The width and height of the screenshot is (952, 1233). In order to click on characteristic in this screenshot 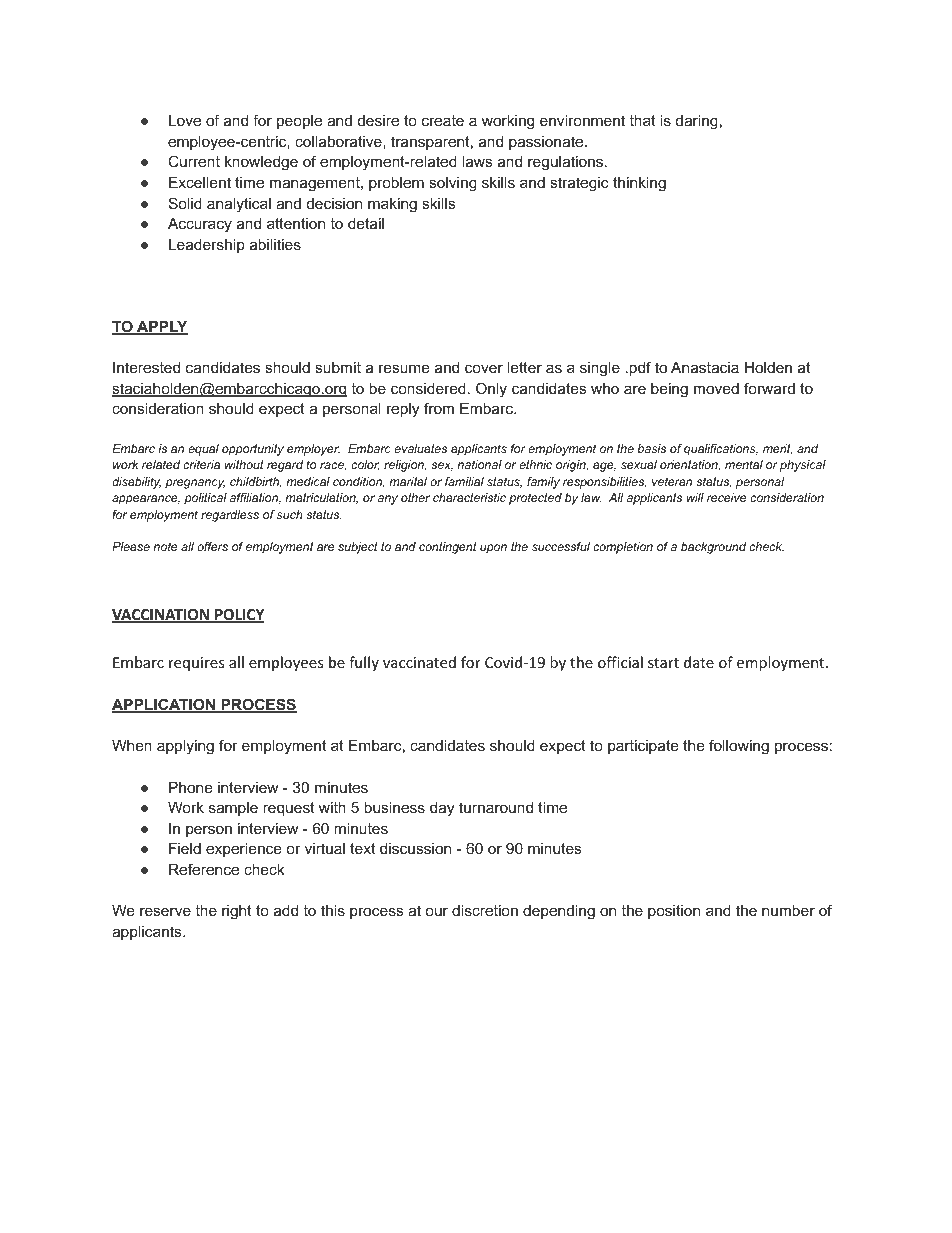, I will do `click(469, 497)`.
